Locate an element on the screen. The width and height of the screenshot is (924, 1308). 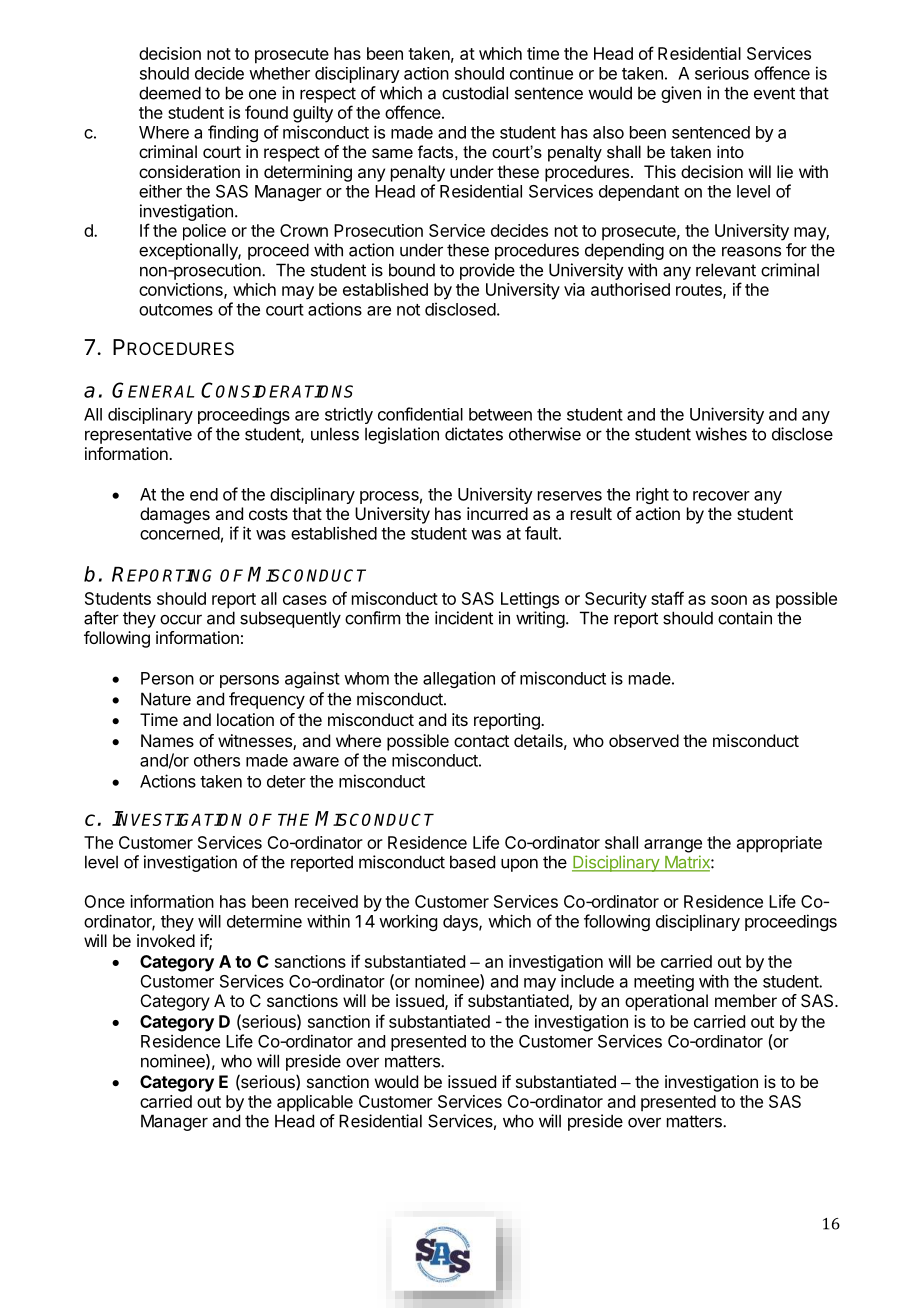
applicable is located at coordinates (315, 1103).
